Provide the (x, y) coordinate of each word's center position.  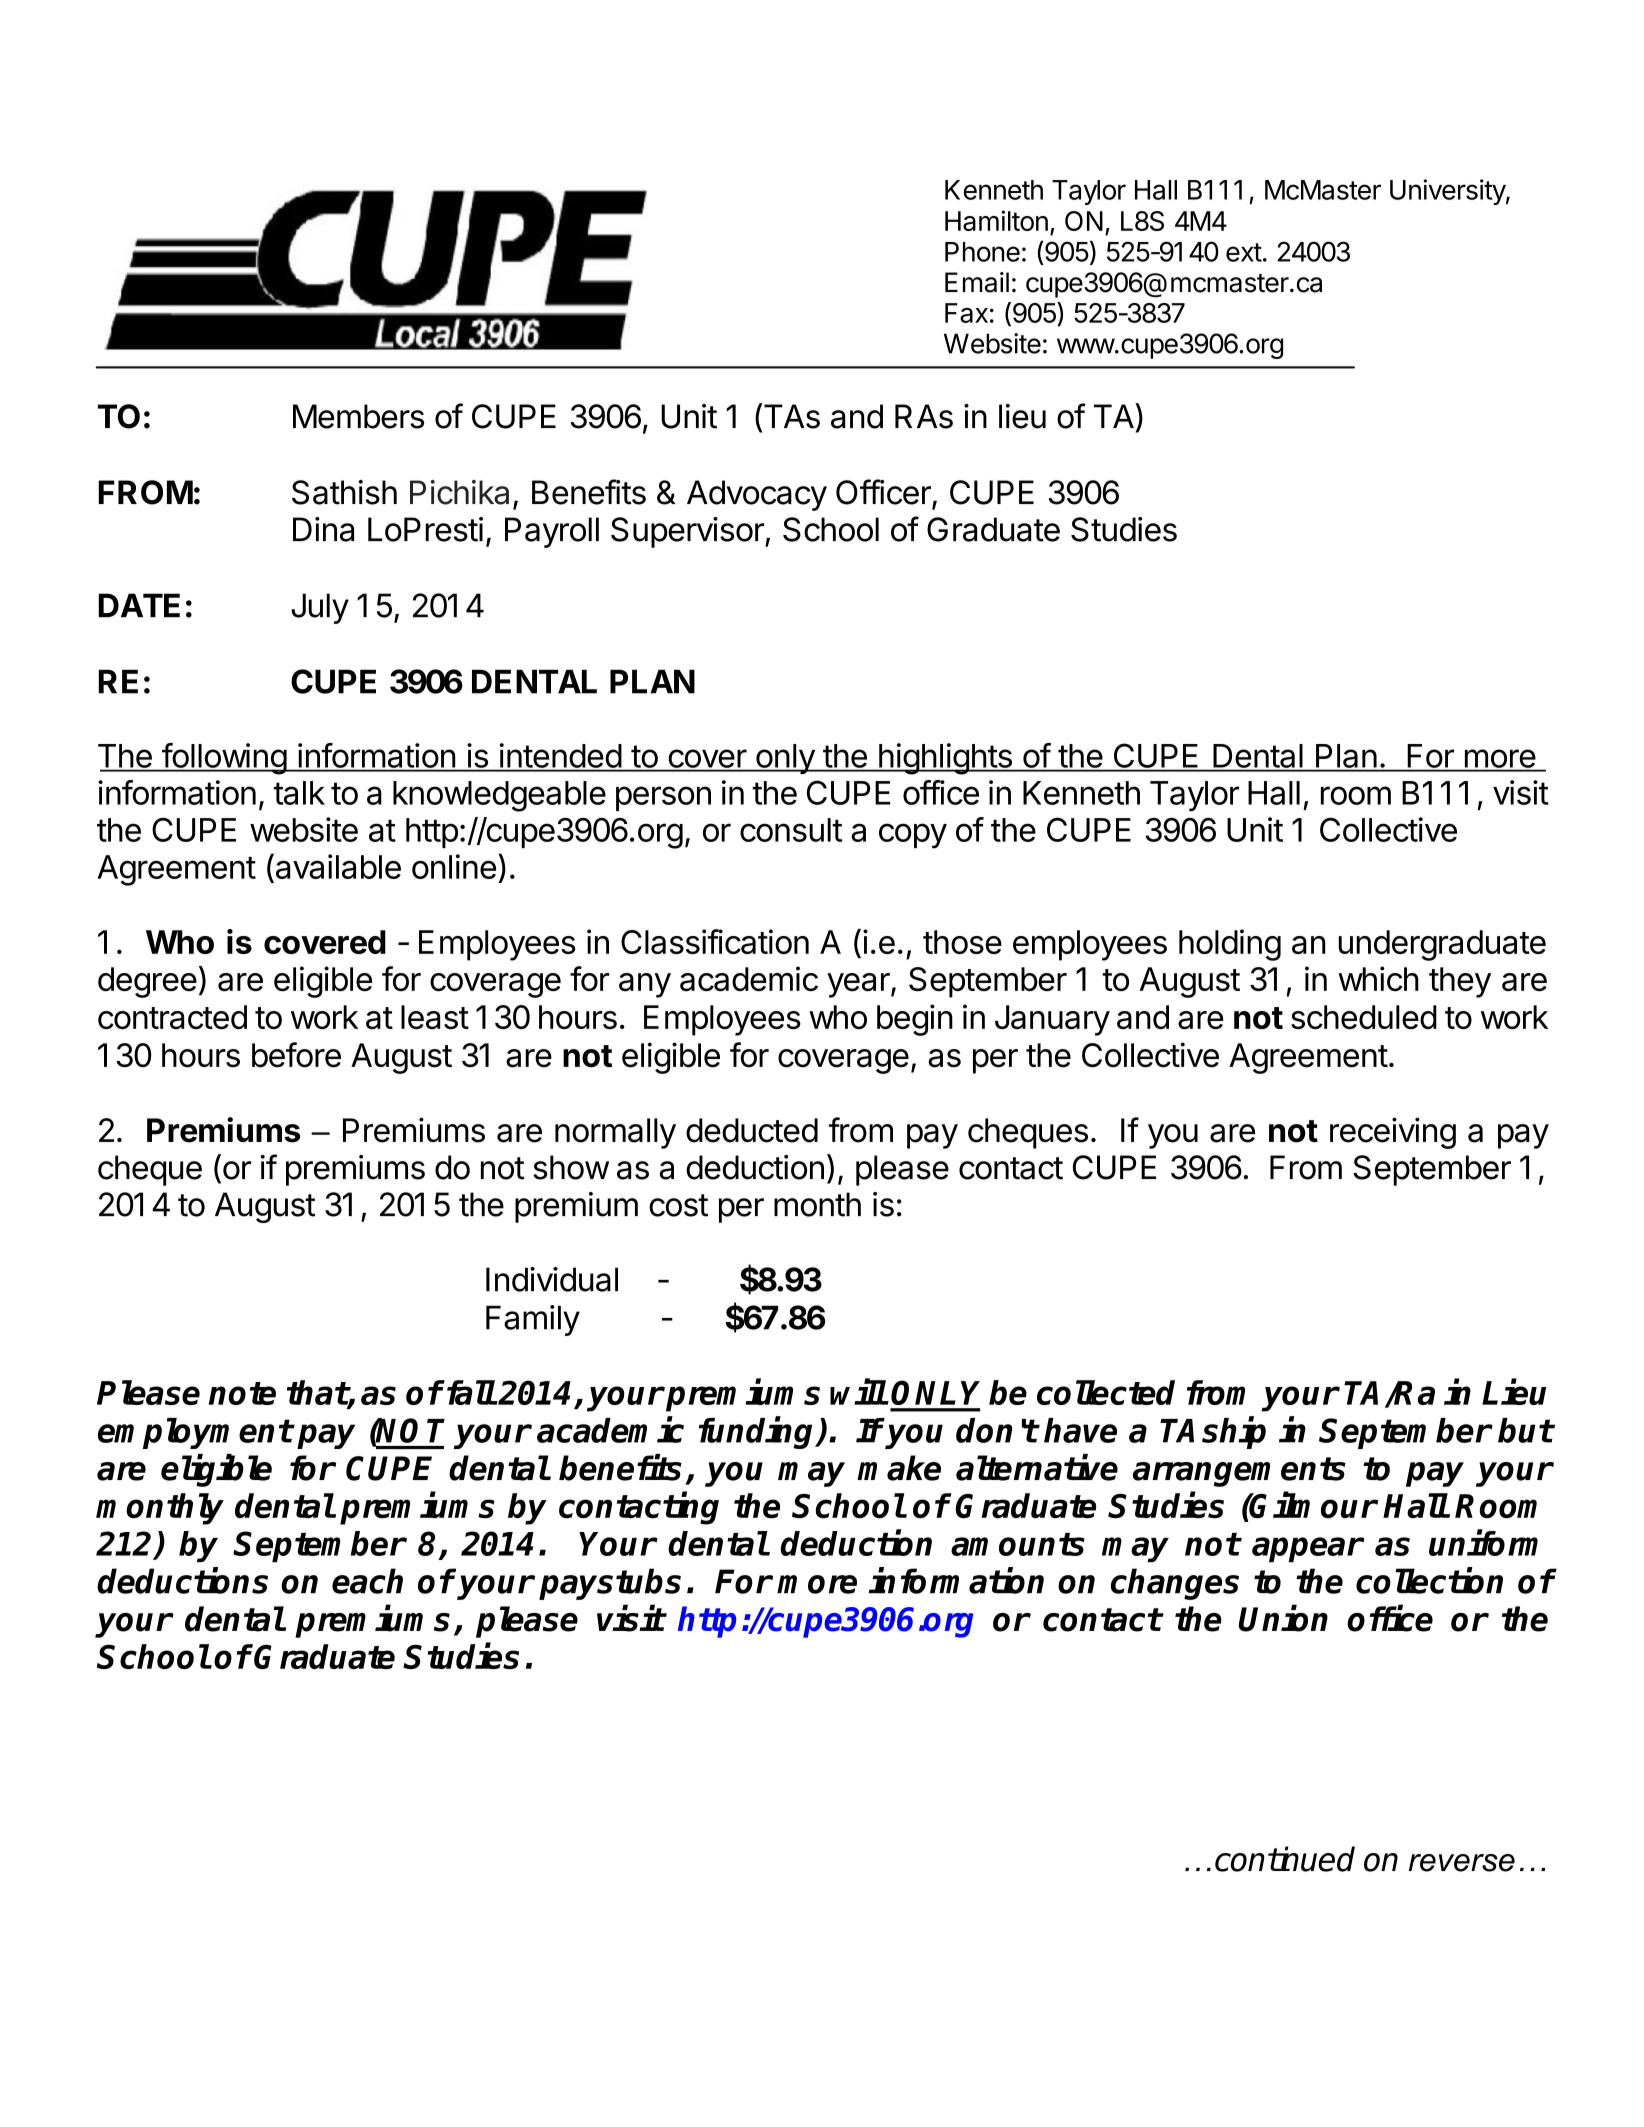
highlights (945, 759)
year (859, 985)
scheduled (1364, 1017)
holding (1230, 945)
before (296, 1055)
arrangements (1239, 1472)
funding (758, 1432)
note (242, 1393)
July (320, 608)
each (367, 1581)
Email (977, 282)
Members (358, 416)
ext (1244, 252)
